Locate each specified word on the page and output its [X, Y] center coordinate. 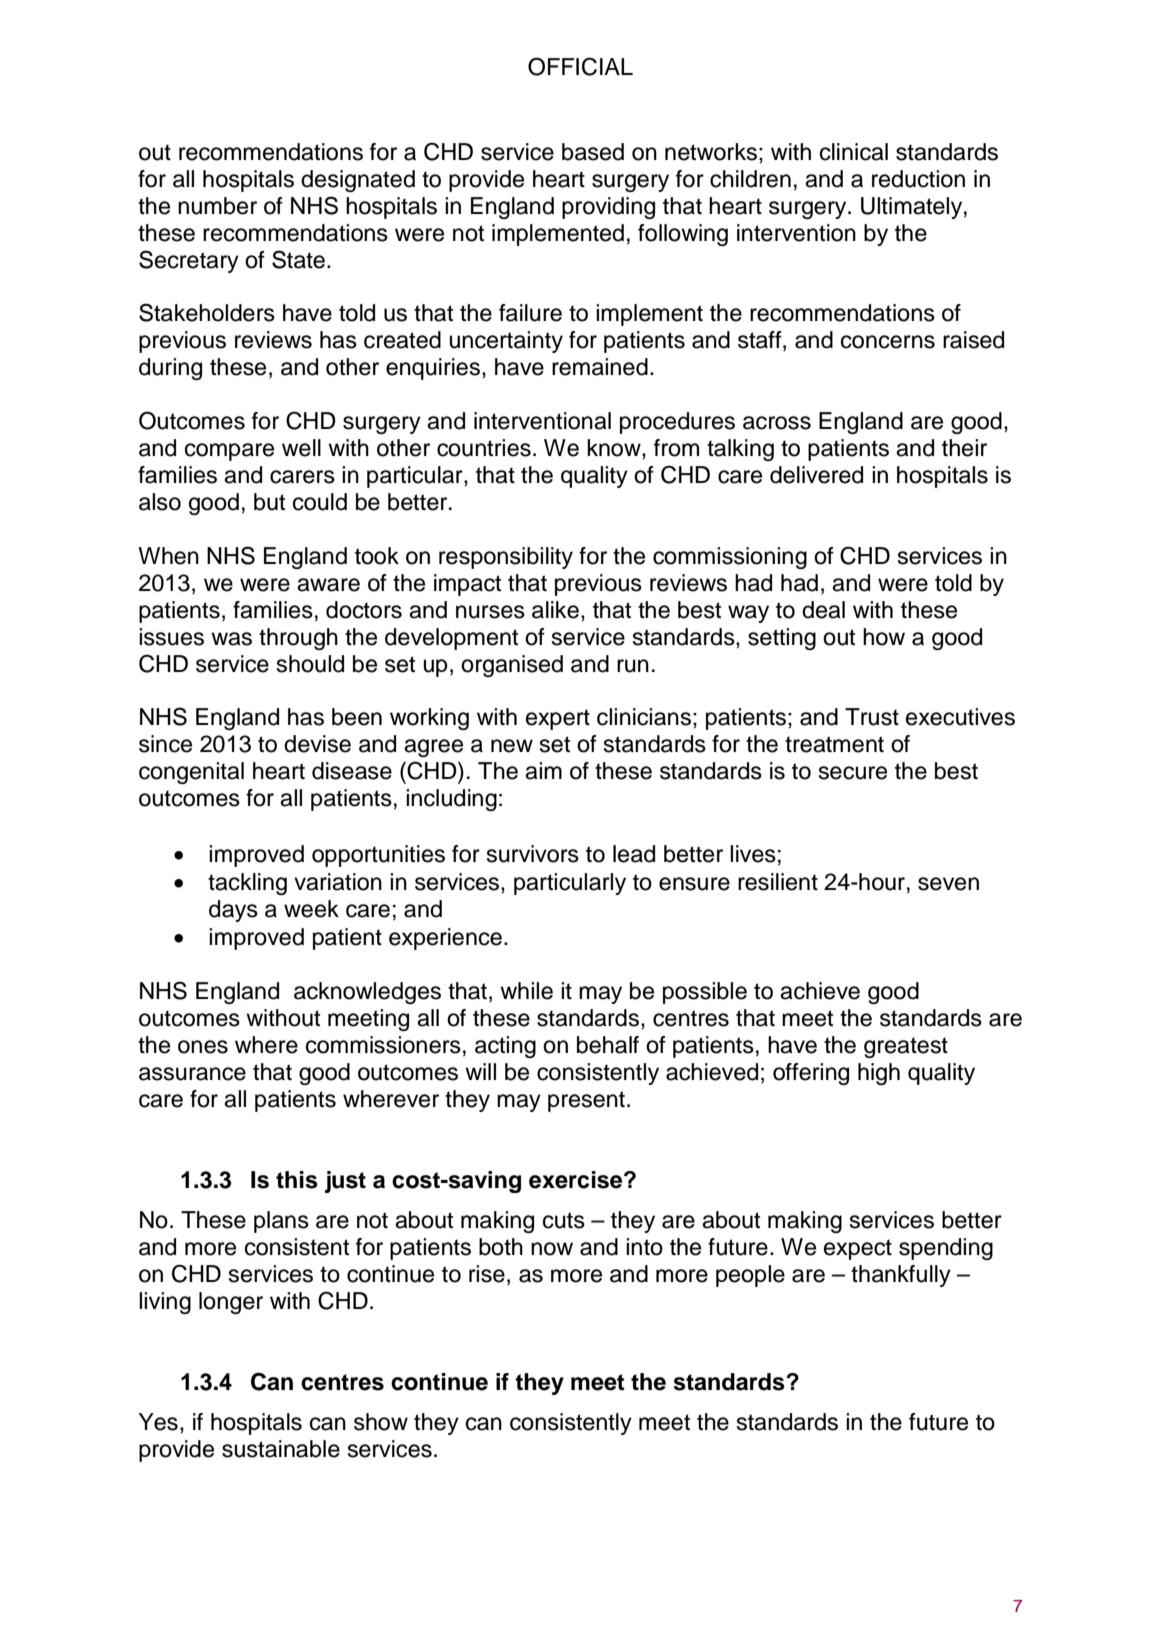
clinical [854, 152]
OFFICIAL [580, 66]
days [233, 911]
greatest [906, 1047]
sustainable [281, 1449]
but [269, 502]
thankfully [901, 1276]
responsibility [506, 558]
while [526, 991]
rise [487, 1274]
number [217, 206]
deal [823, 610]
